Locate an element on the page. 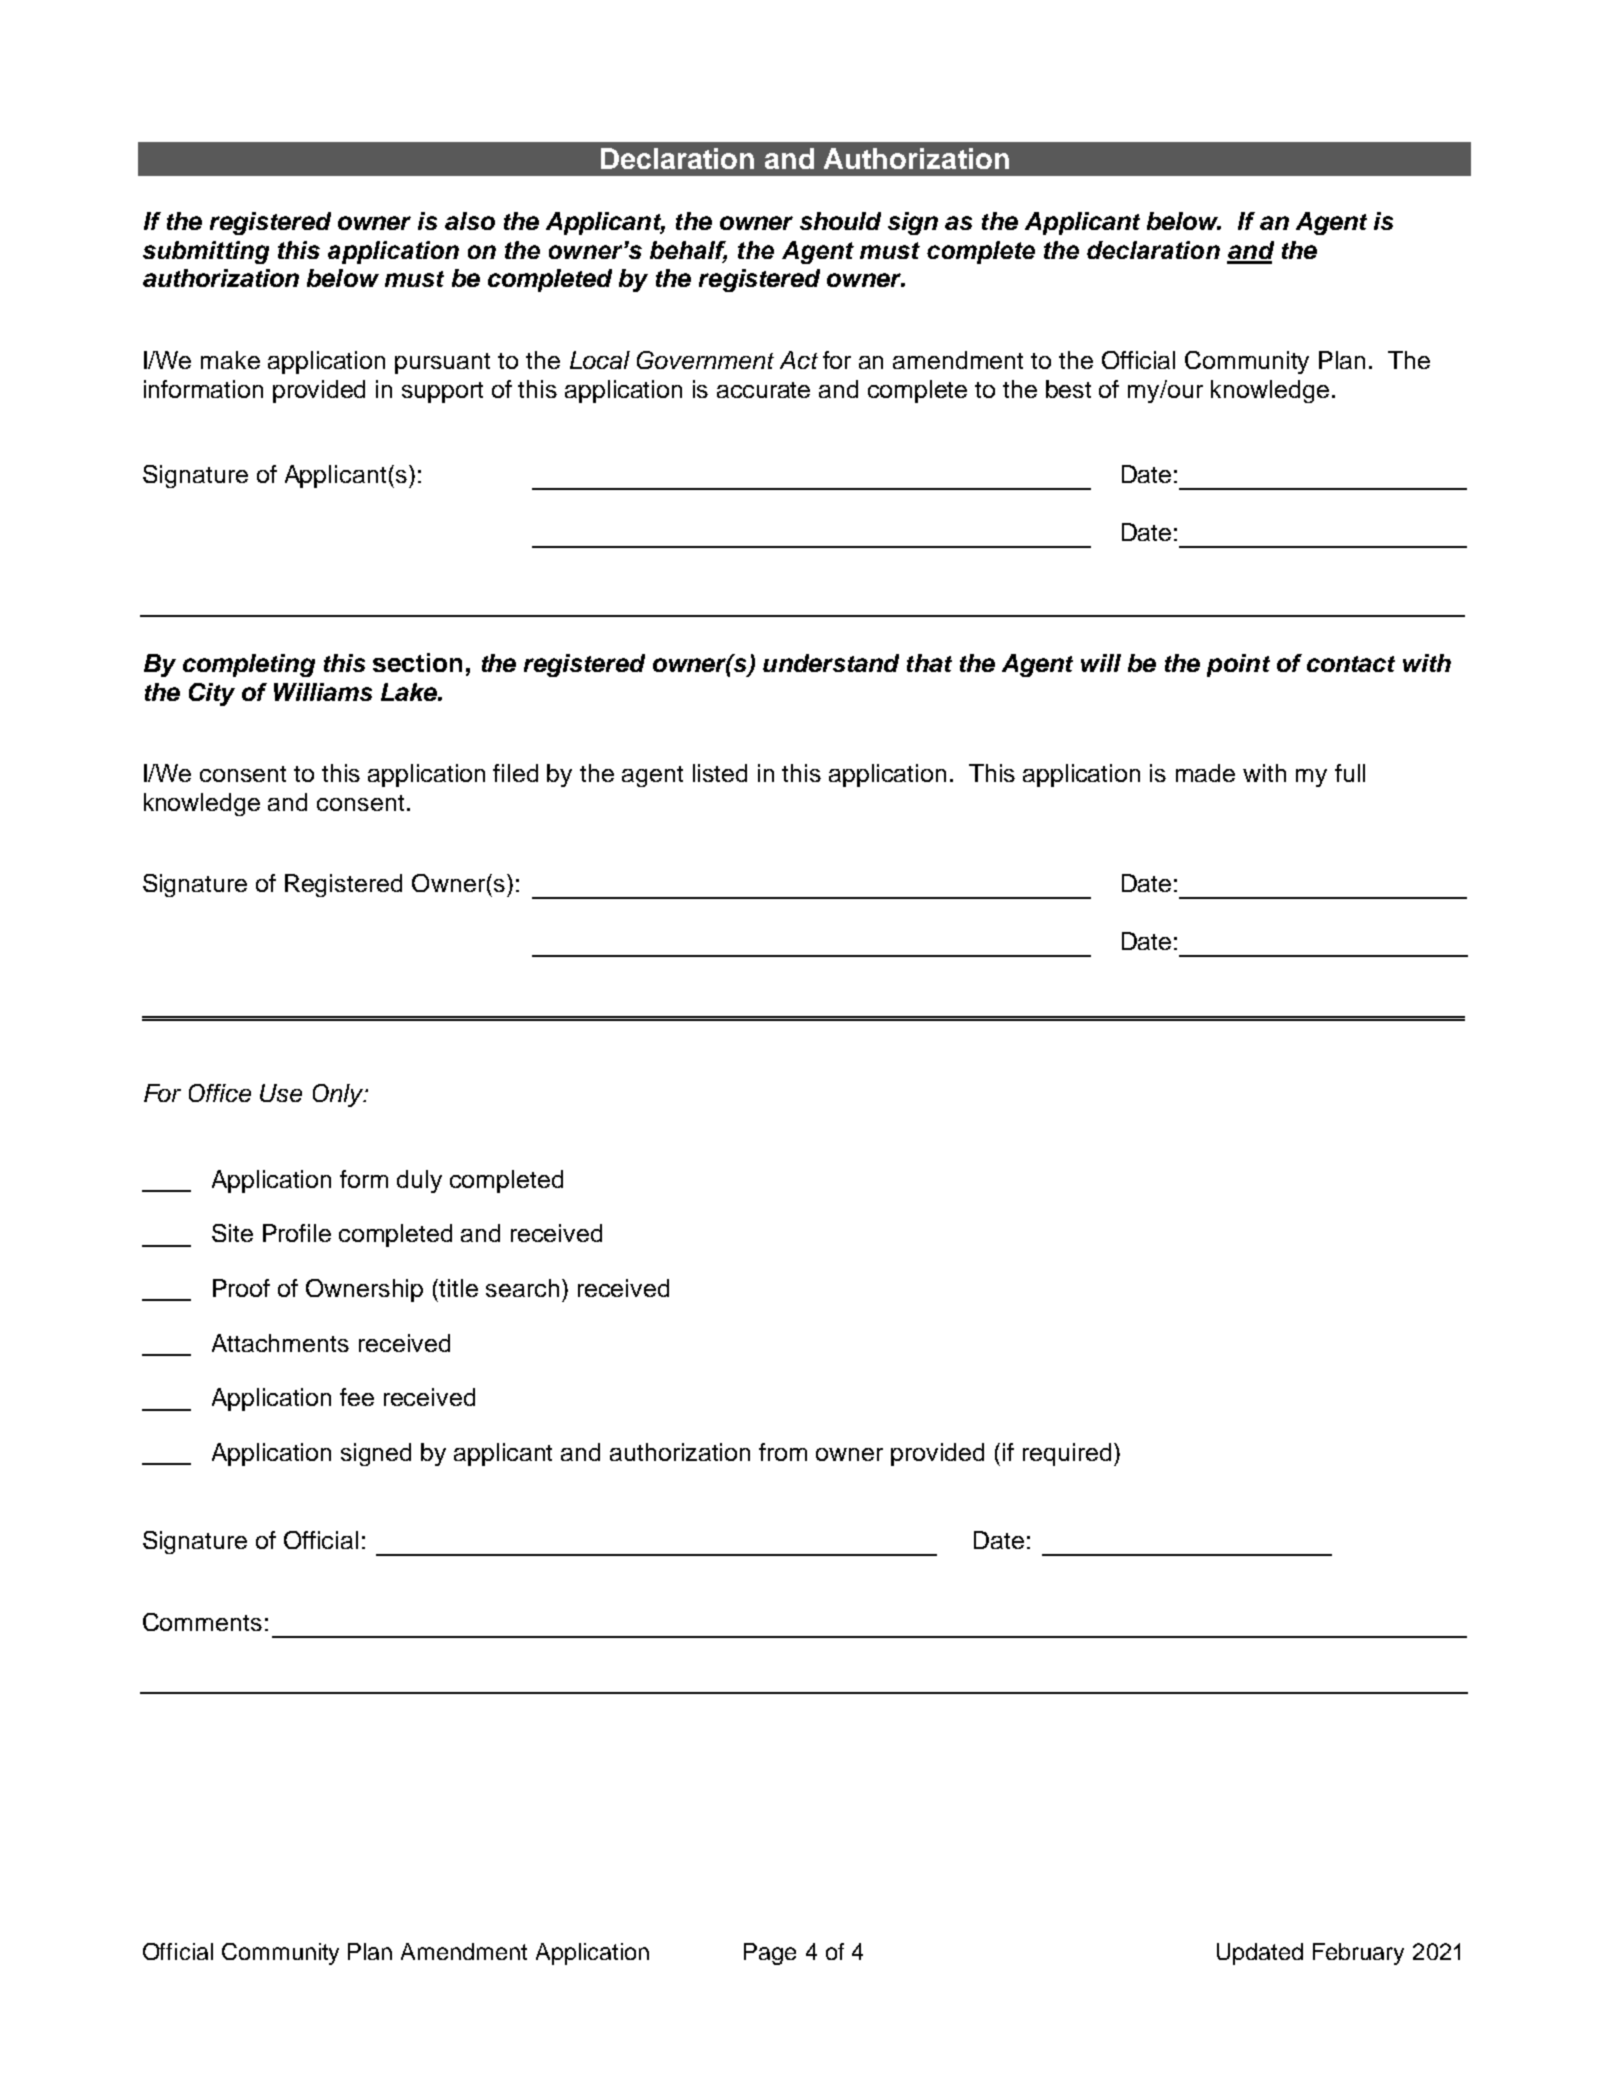 This page has height=2082, width=1609. best is located at coordinates (1068, 389).
